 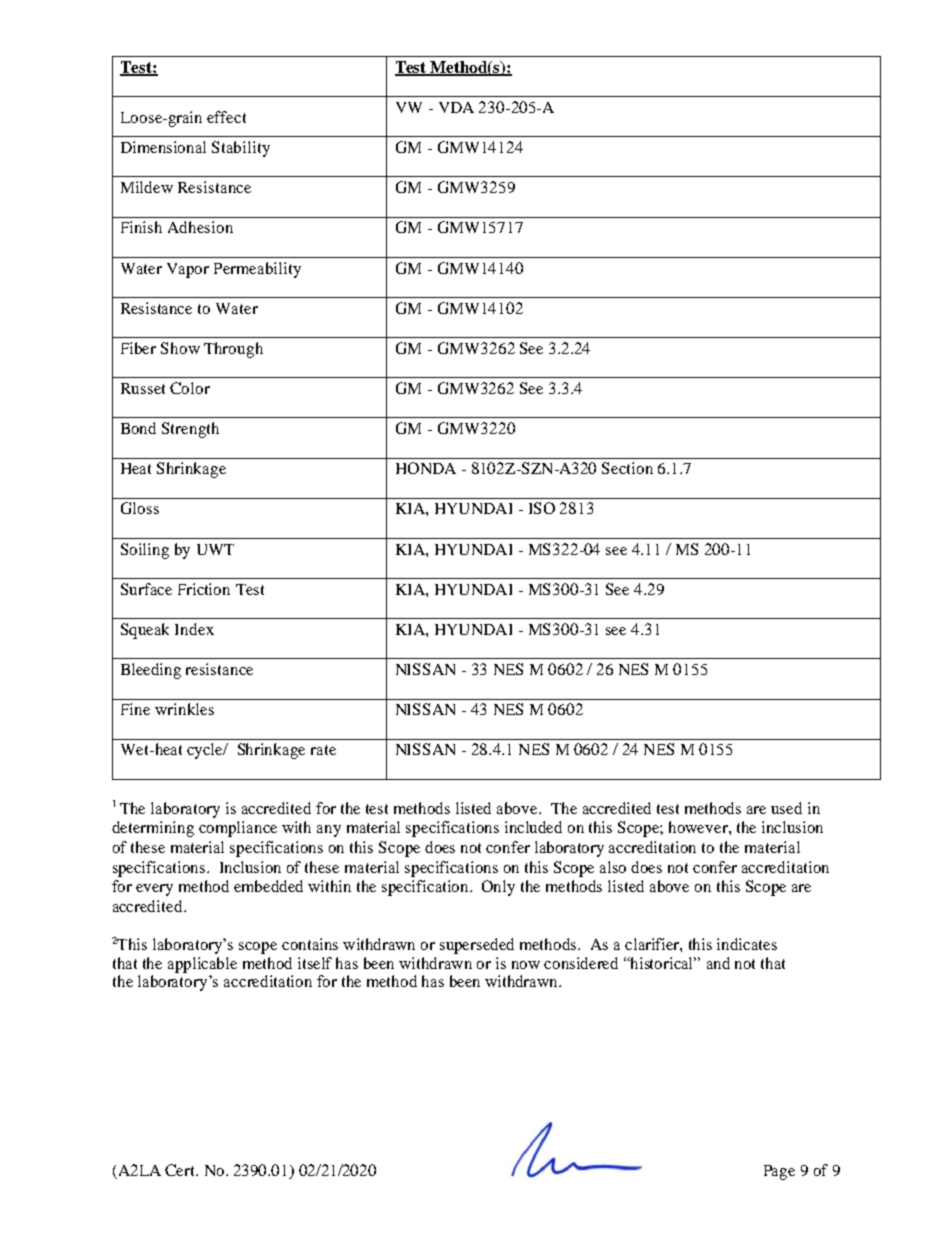 What do you see at coordinates (526, 965) in the document?
I see `now` at bounding box center [526, 965].
